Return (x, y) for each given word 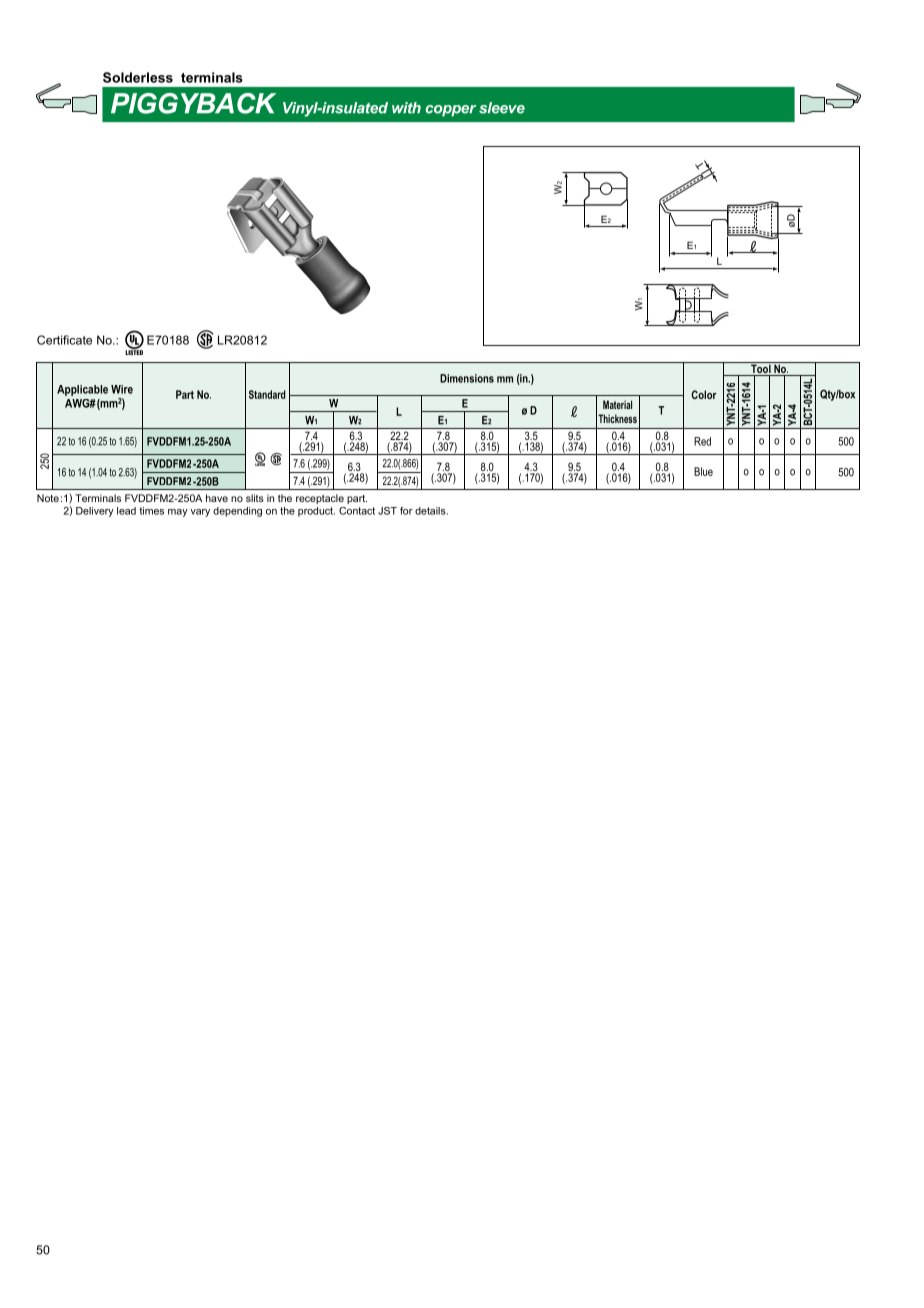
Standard (267, 394)
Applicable (82, 390)
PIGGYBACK (193, 103)
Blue (703, 471)
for (406, 511)
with (406, 108)
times (151, 511)
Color (704, 394)
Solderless (138, 77)
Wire (122, 389)
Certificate (64, 340)
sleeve (502, 108)
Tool (761, 369)
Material (617, 404)
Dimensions (467, 378)
